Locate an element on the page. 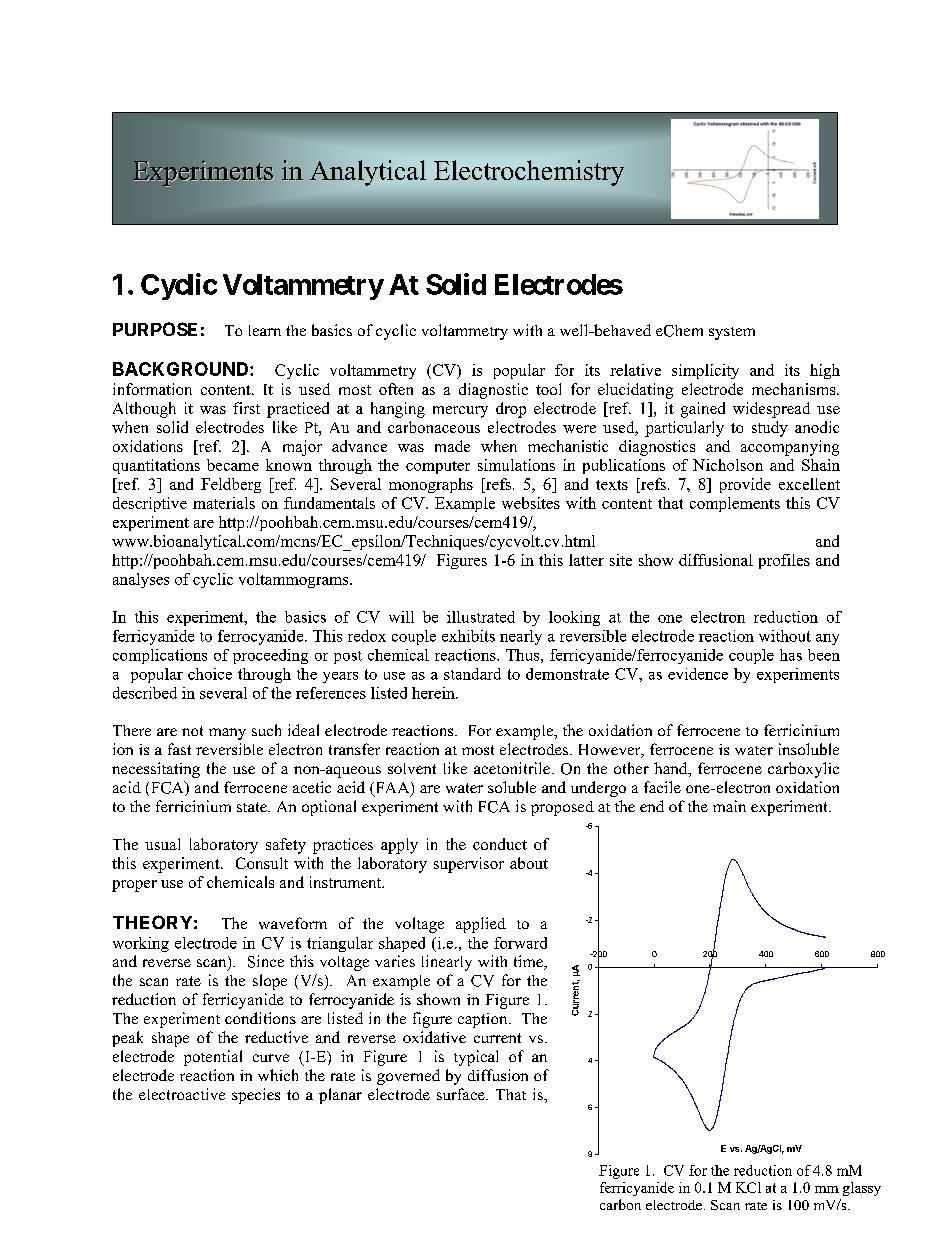 The image size is (952, 1233). tool is located at coordinates (548, 389).
